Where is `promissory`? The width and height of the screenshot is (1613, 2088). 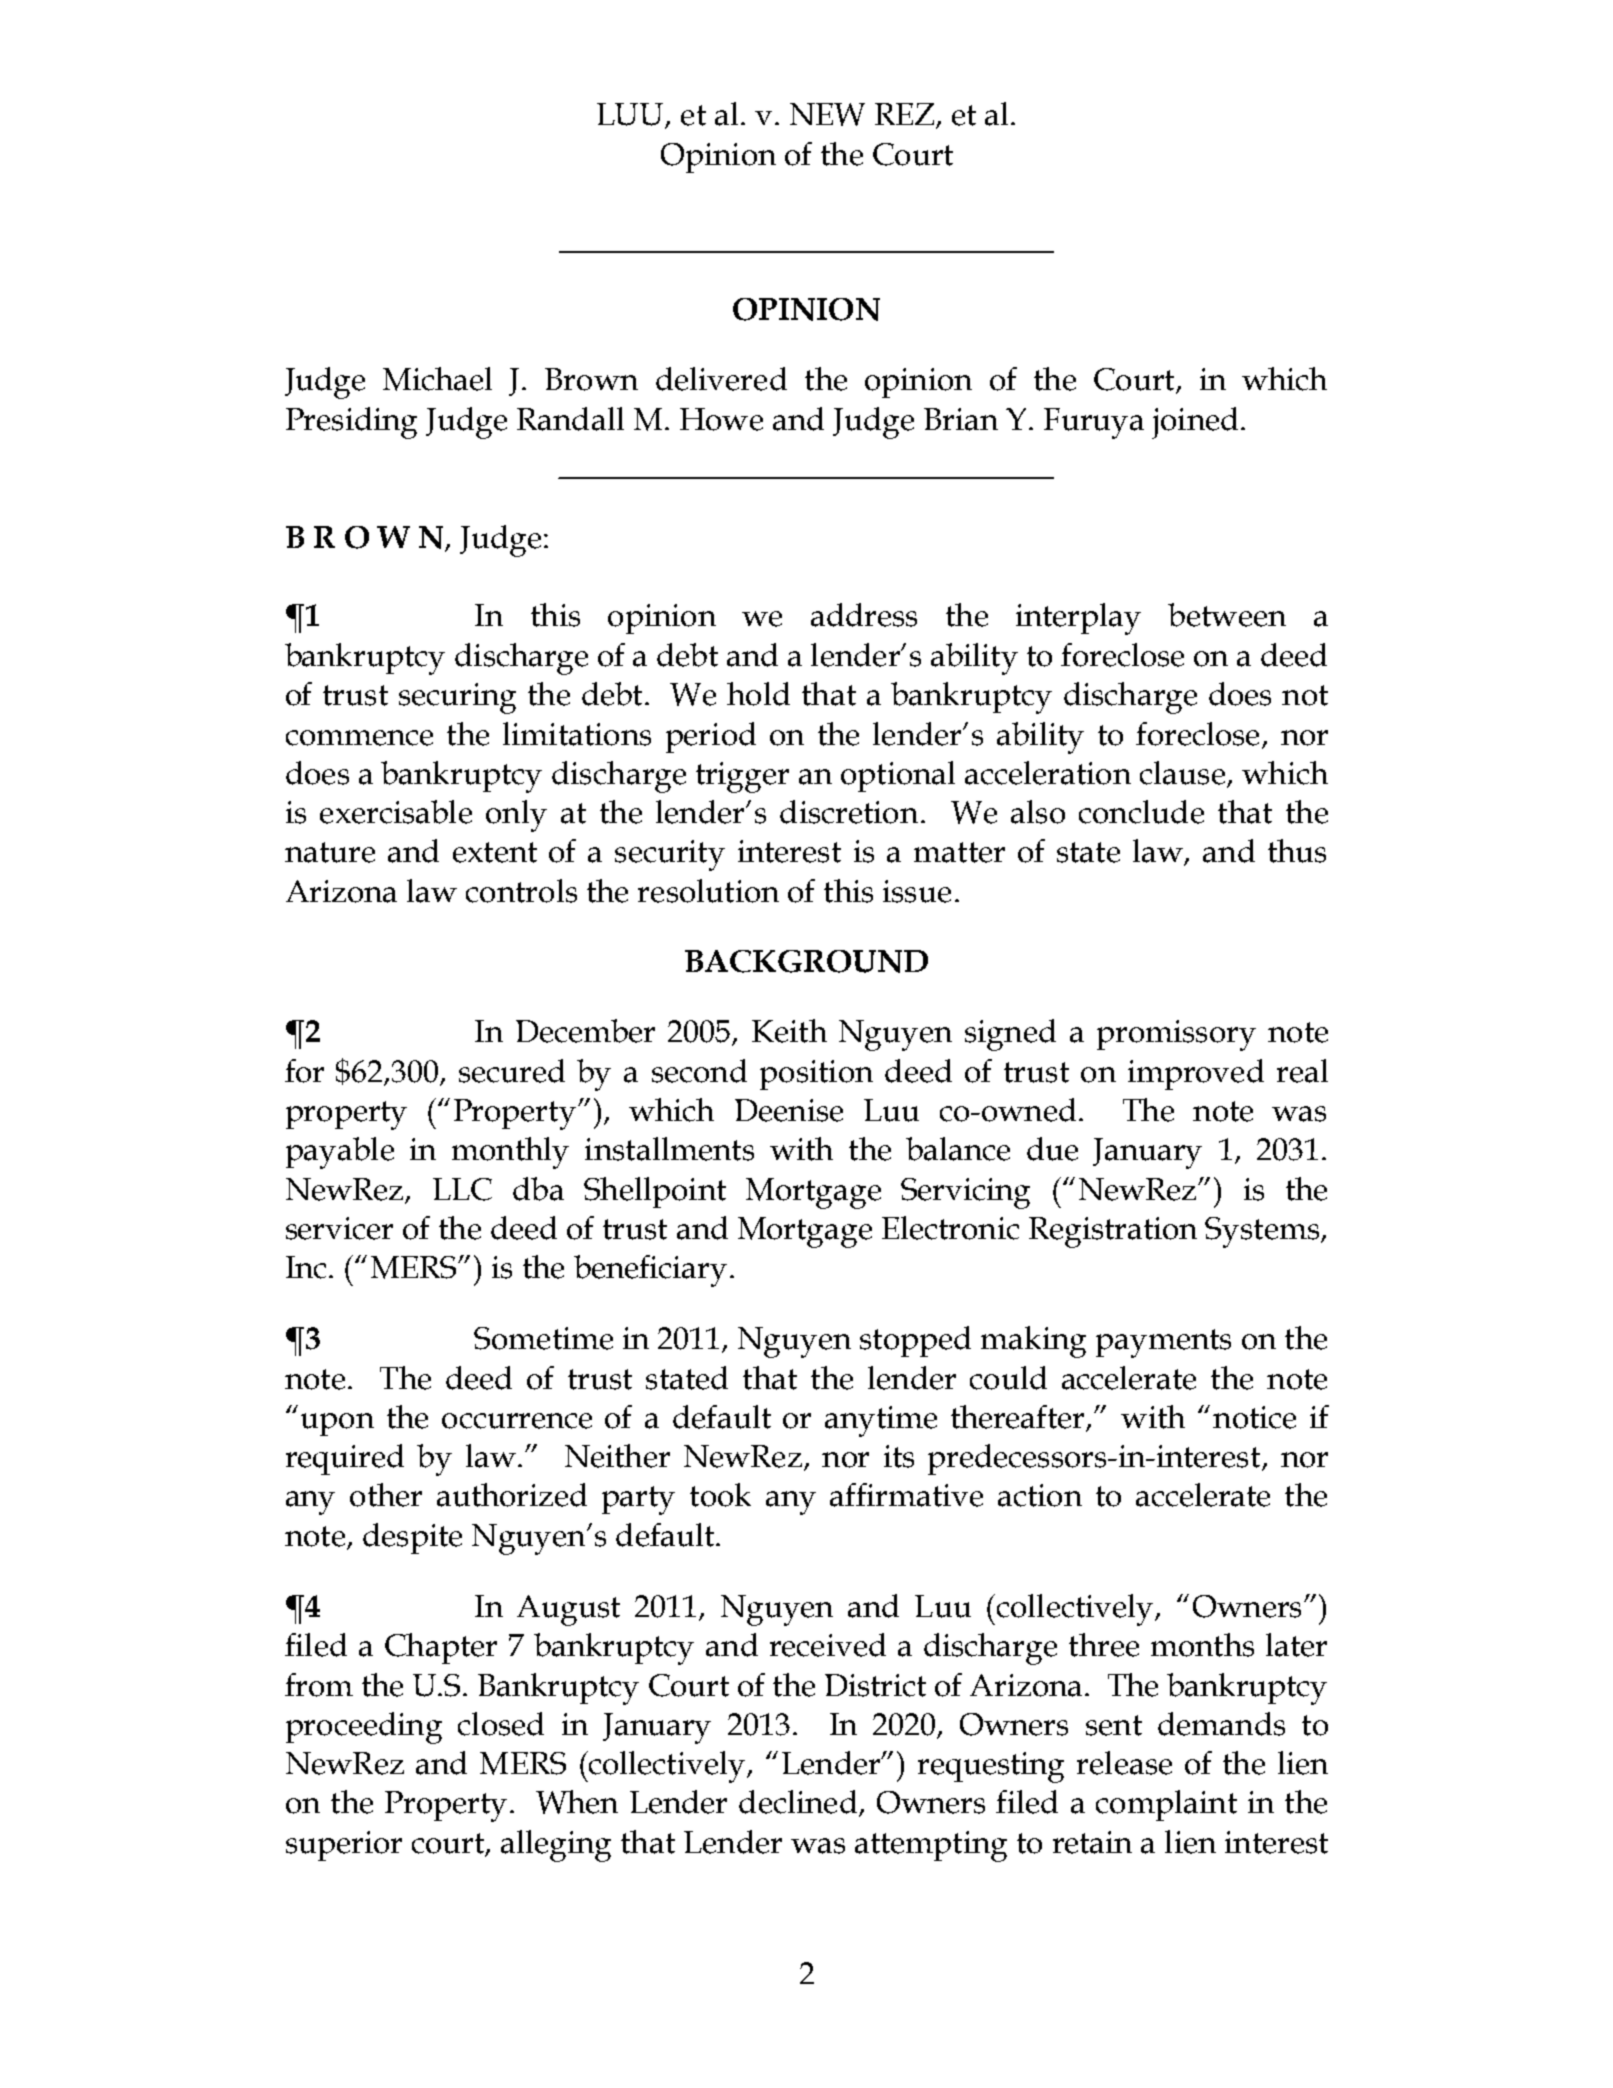
promissory is located at coordinates (1176, 1035).
